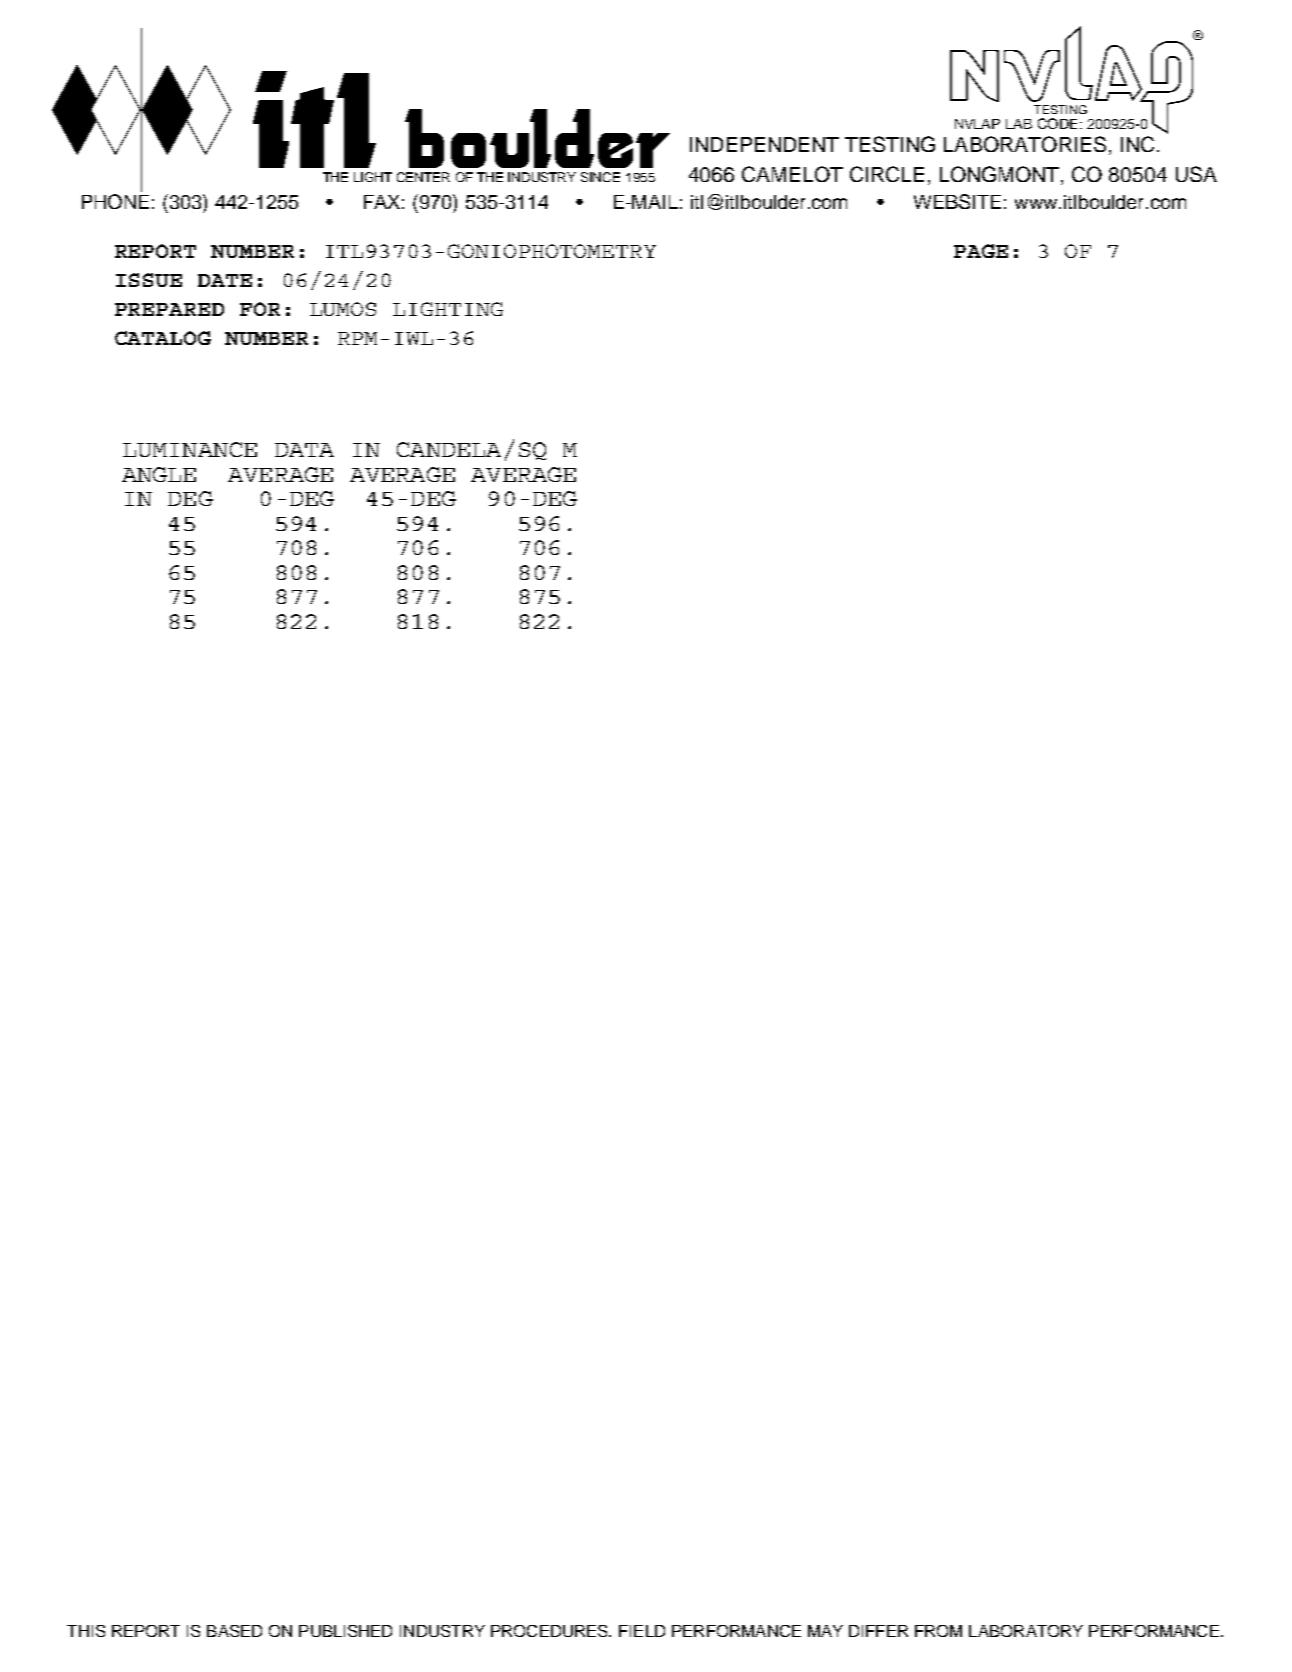 Image resolution: width=1292 pixels, height=1672 pixels. What do you see at coordinates (304, 450) in the page?
I see `DATA` at bounding box center [304, 450].
